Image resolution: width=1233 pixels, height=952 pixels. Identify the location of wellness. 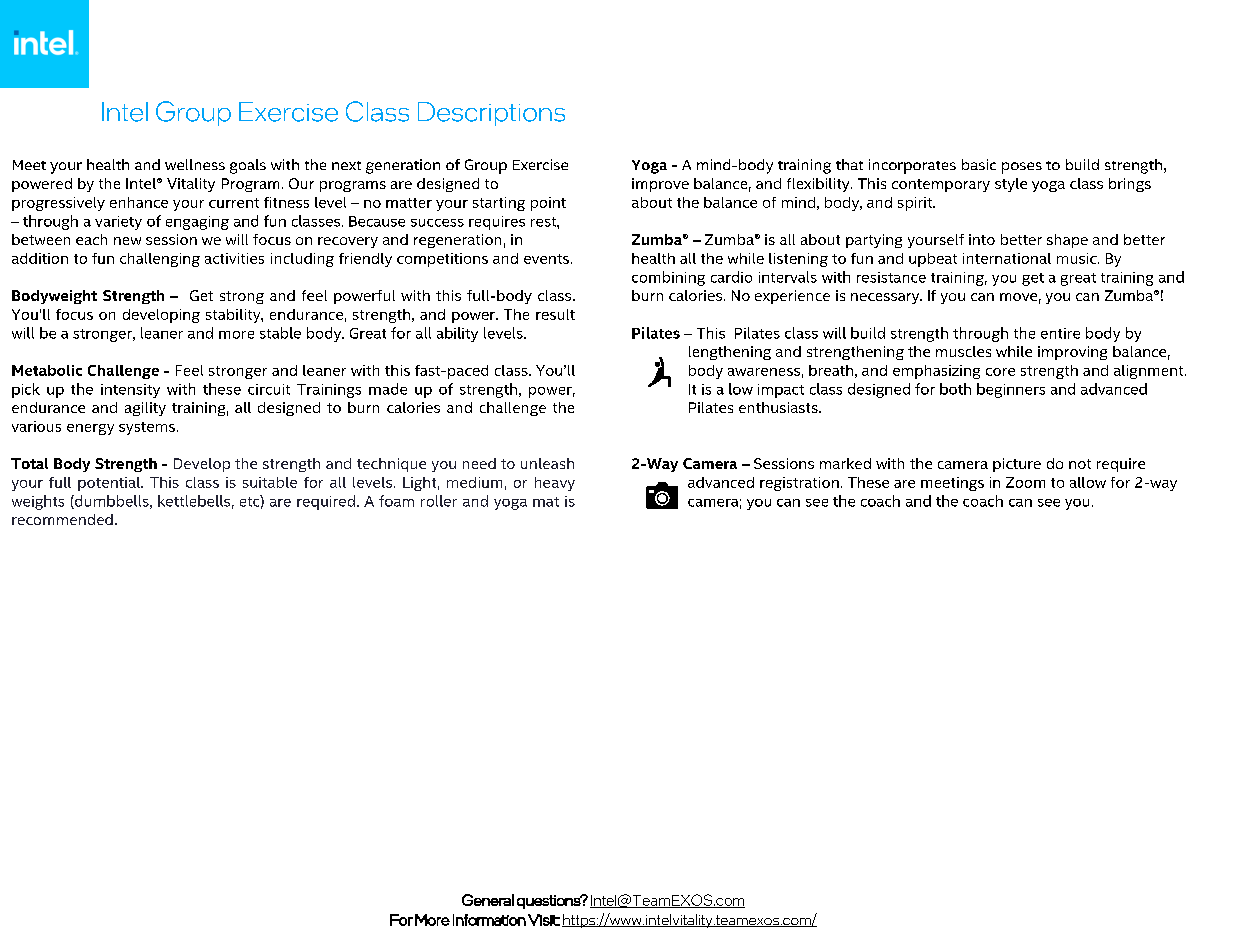
(195, 164).
